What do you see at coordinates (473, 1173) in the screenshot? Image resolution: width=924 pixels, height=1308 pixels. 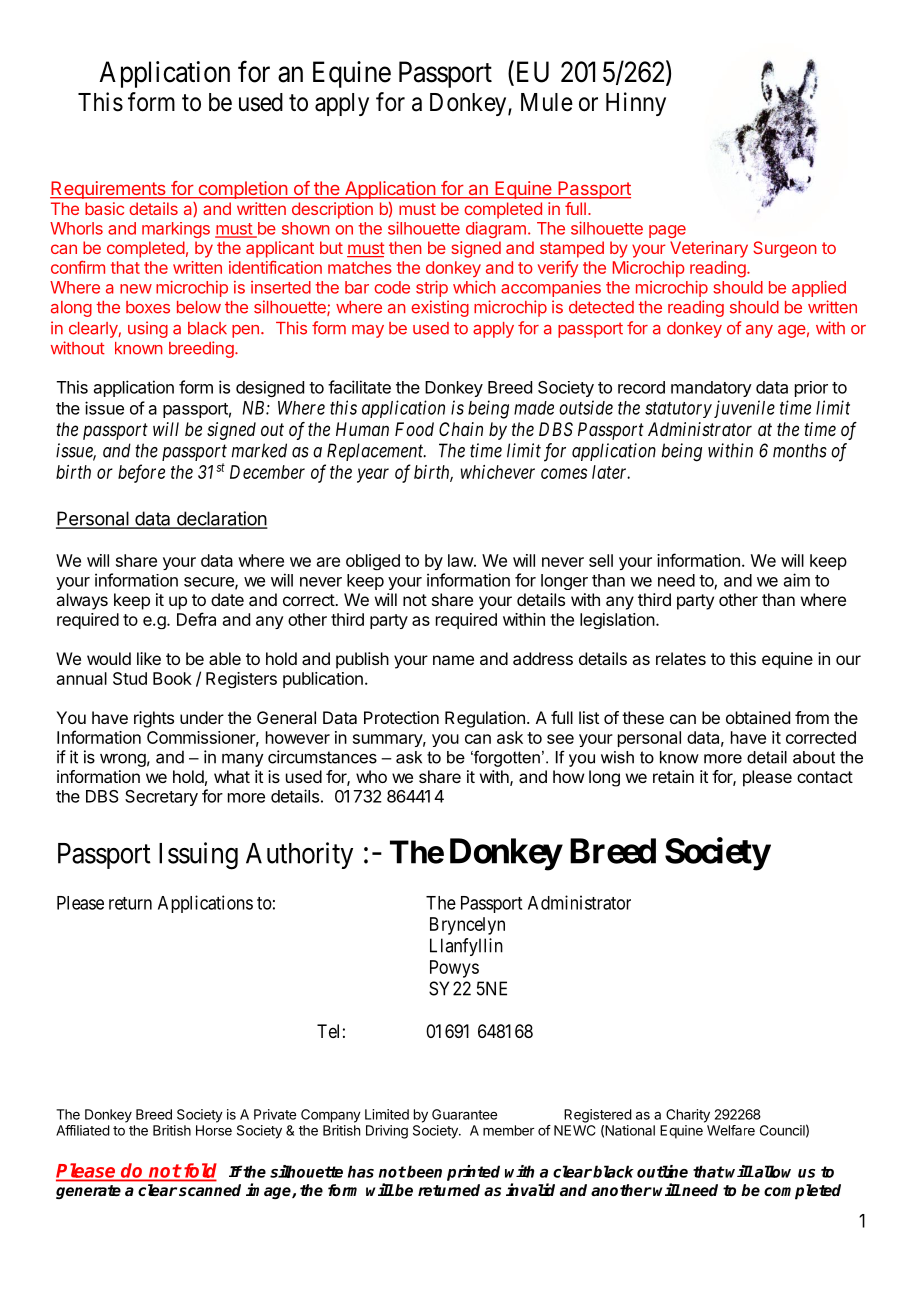 I see `printed` at bounding box center [473, 1173].
